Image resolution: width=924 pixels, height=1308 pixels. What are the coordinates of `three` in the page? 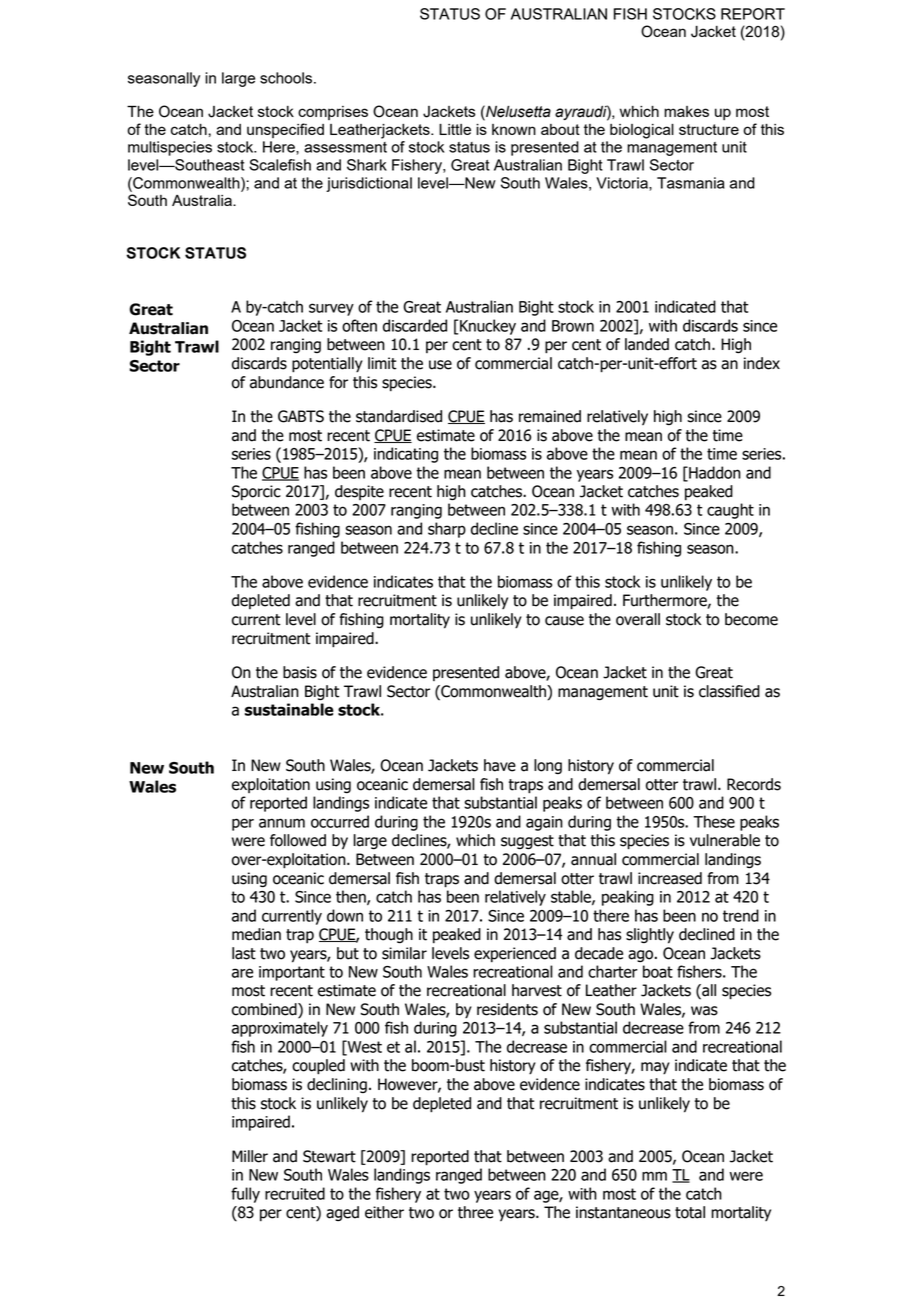 It's located at (475, 1212).
